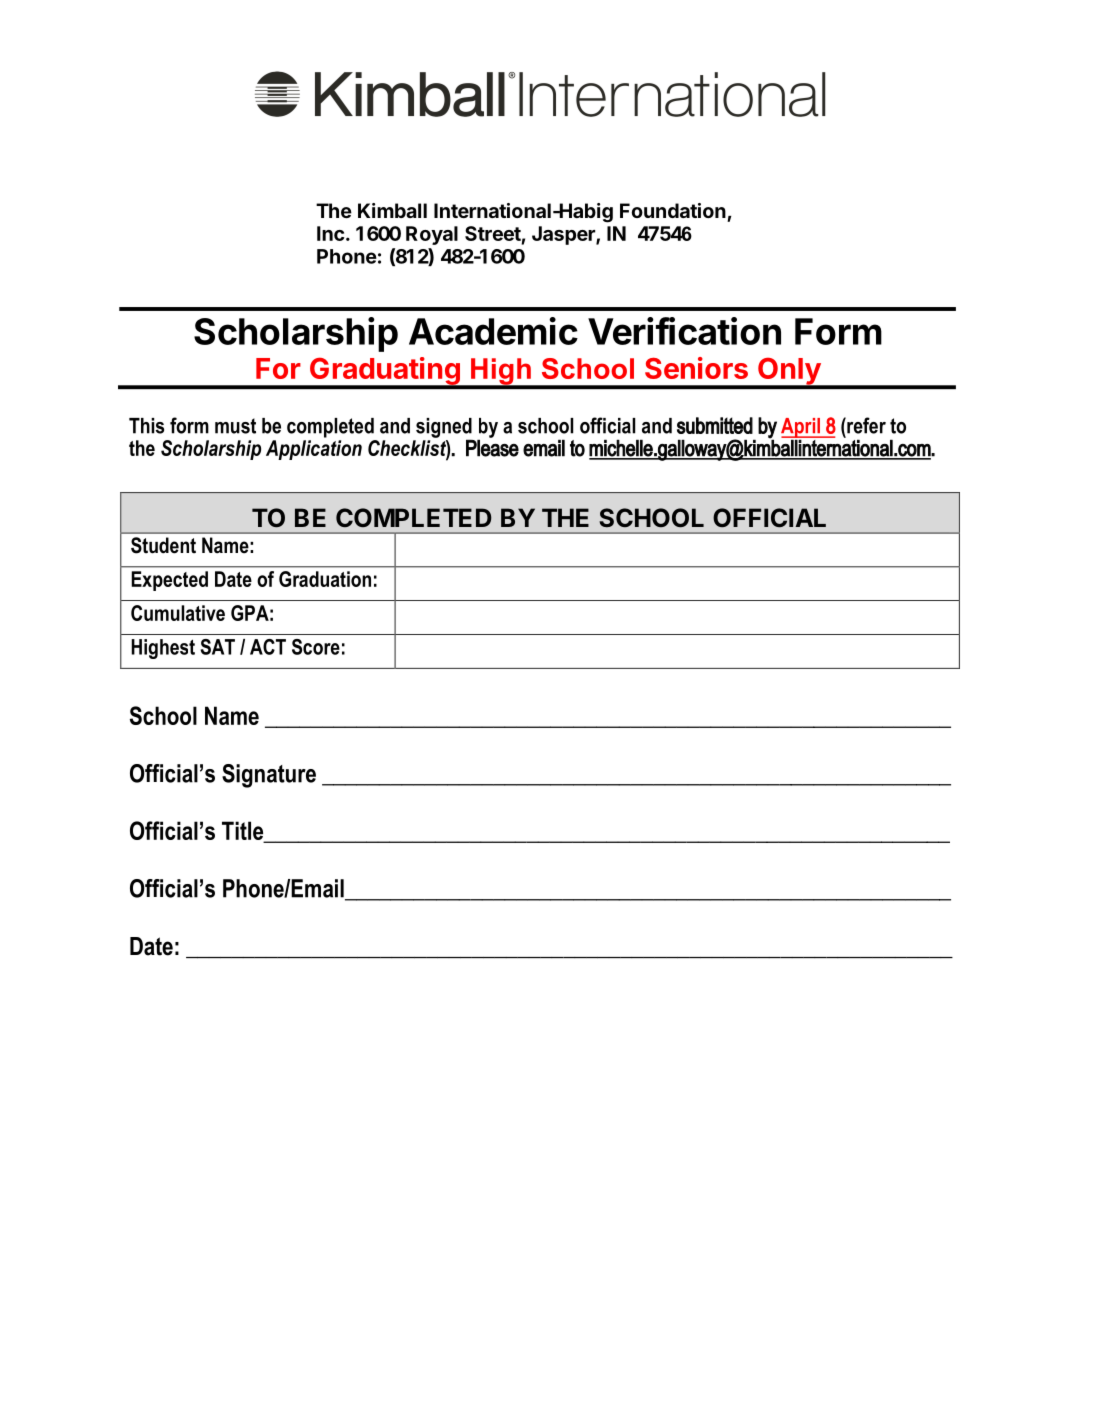 This document has height=1419, width=1096. I want to click on signed, so click(444, 429).
